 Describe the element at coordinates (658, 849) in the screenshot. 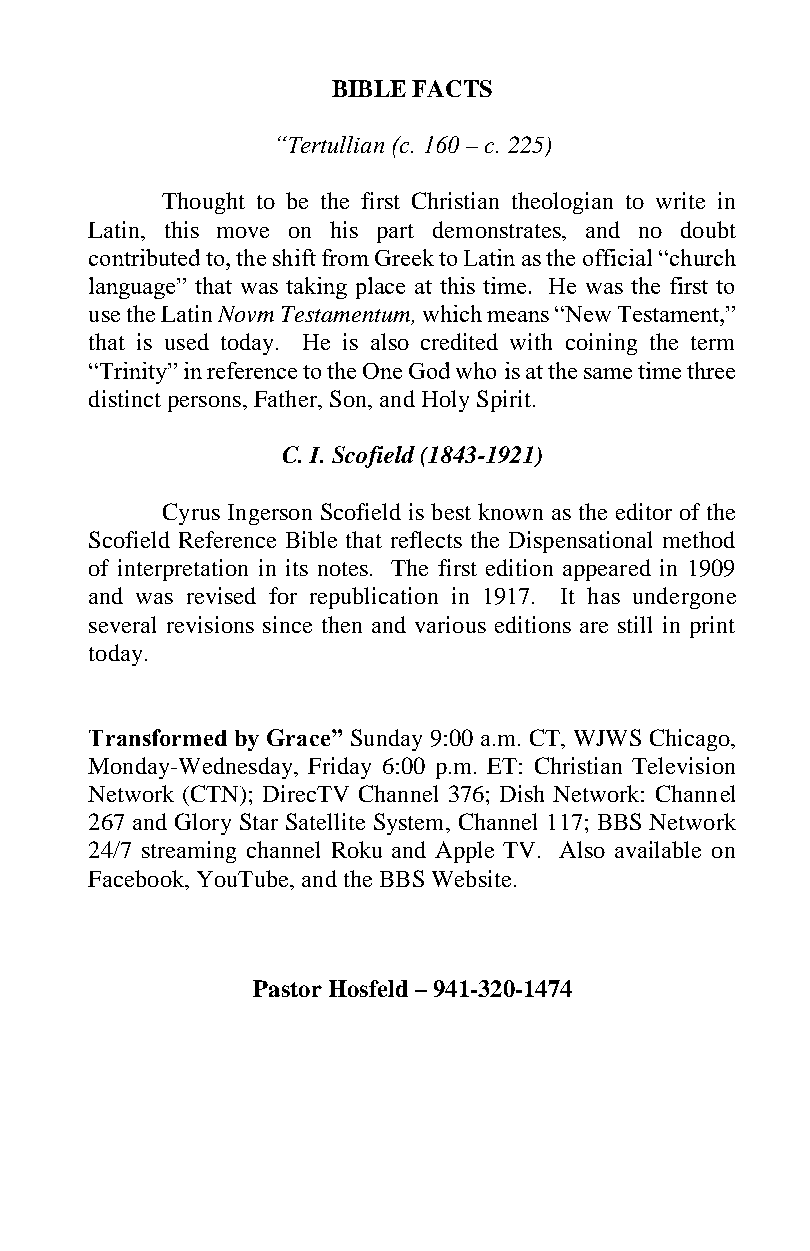

I see `available` at that location.
